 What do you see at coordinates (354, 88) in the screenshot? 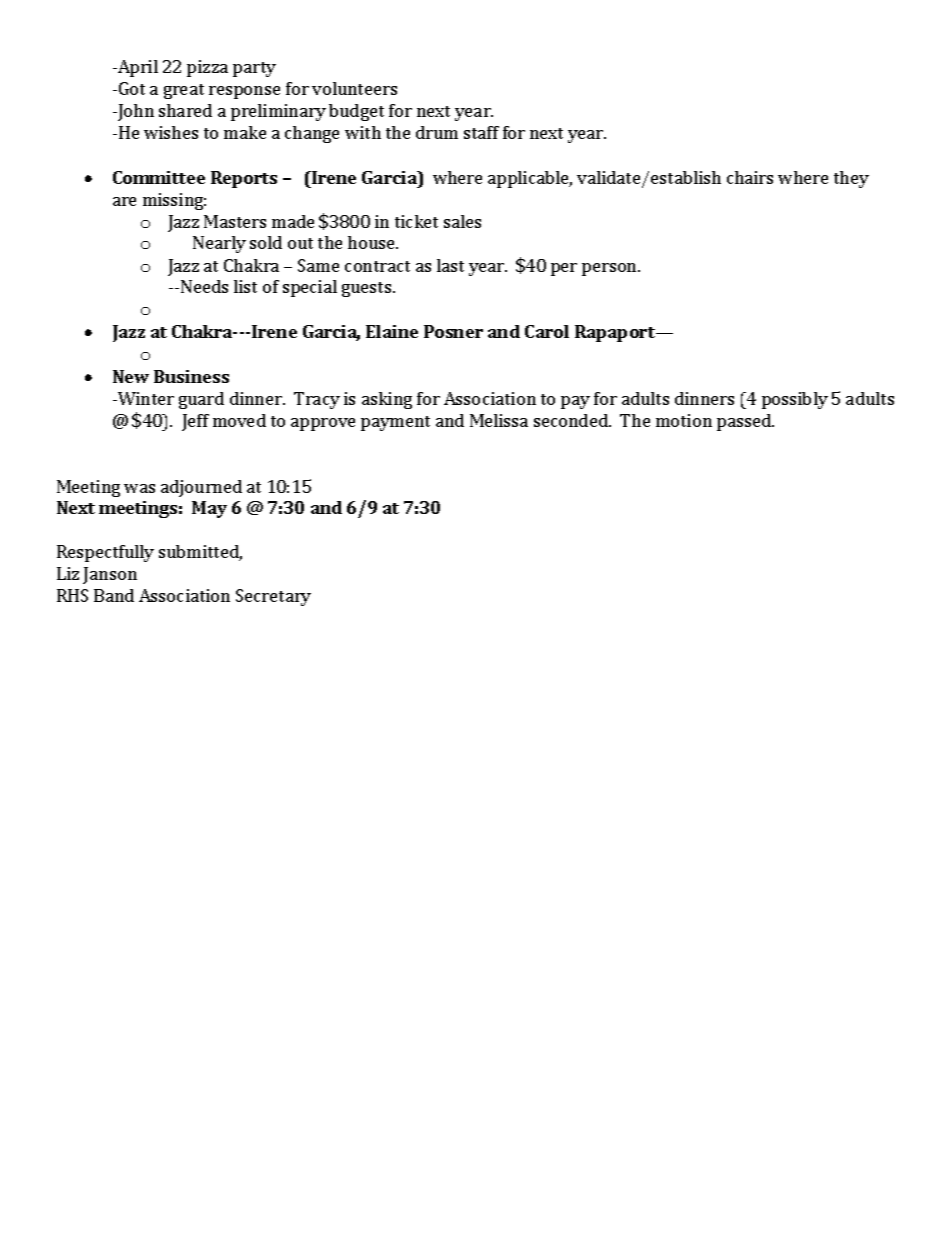
I see `volunteers` at bounding box center [354, 88].
